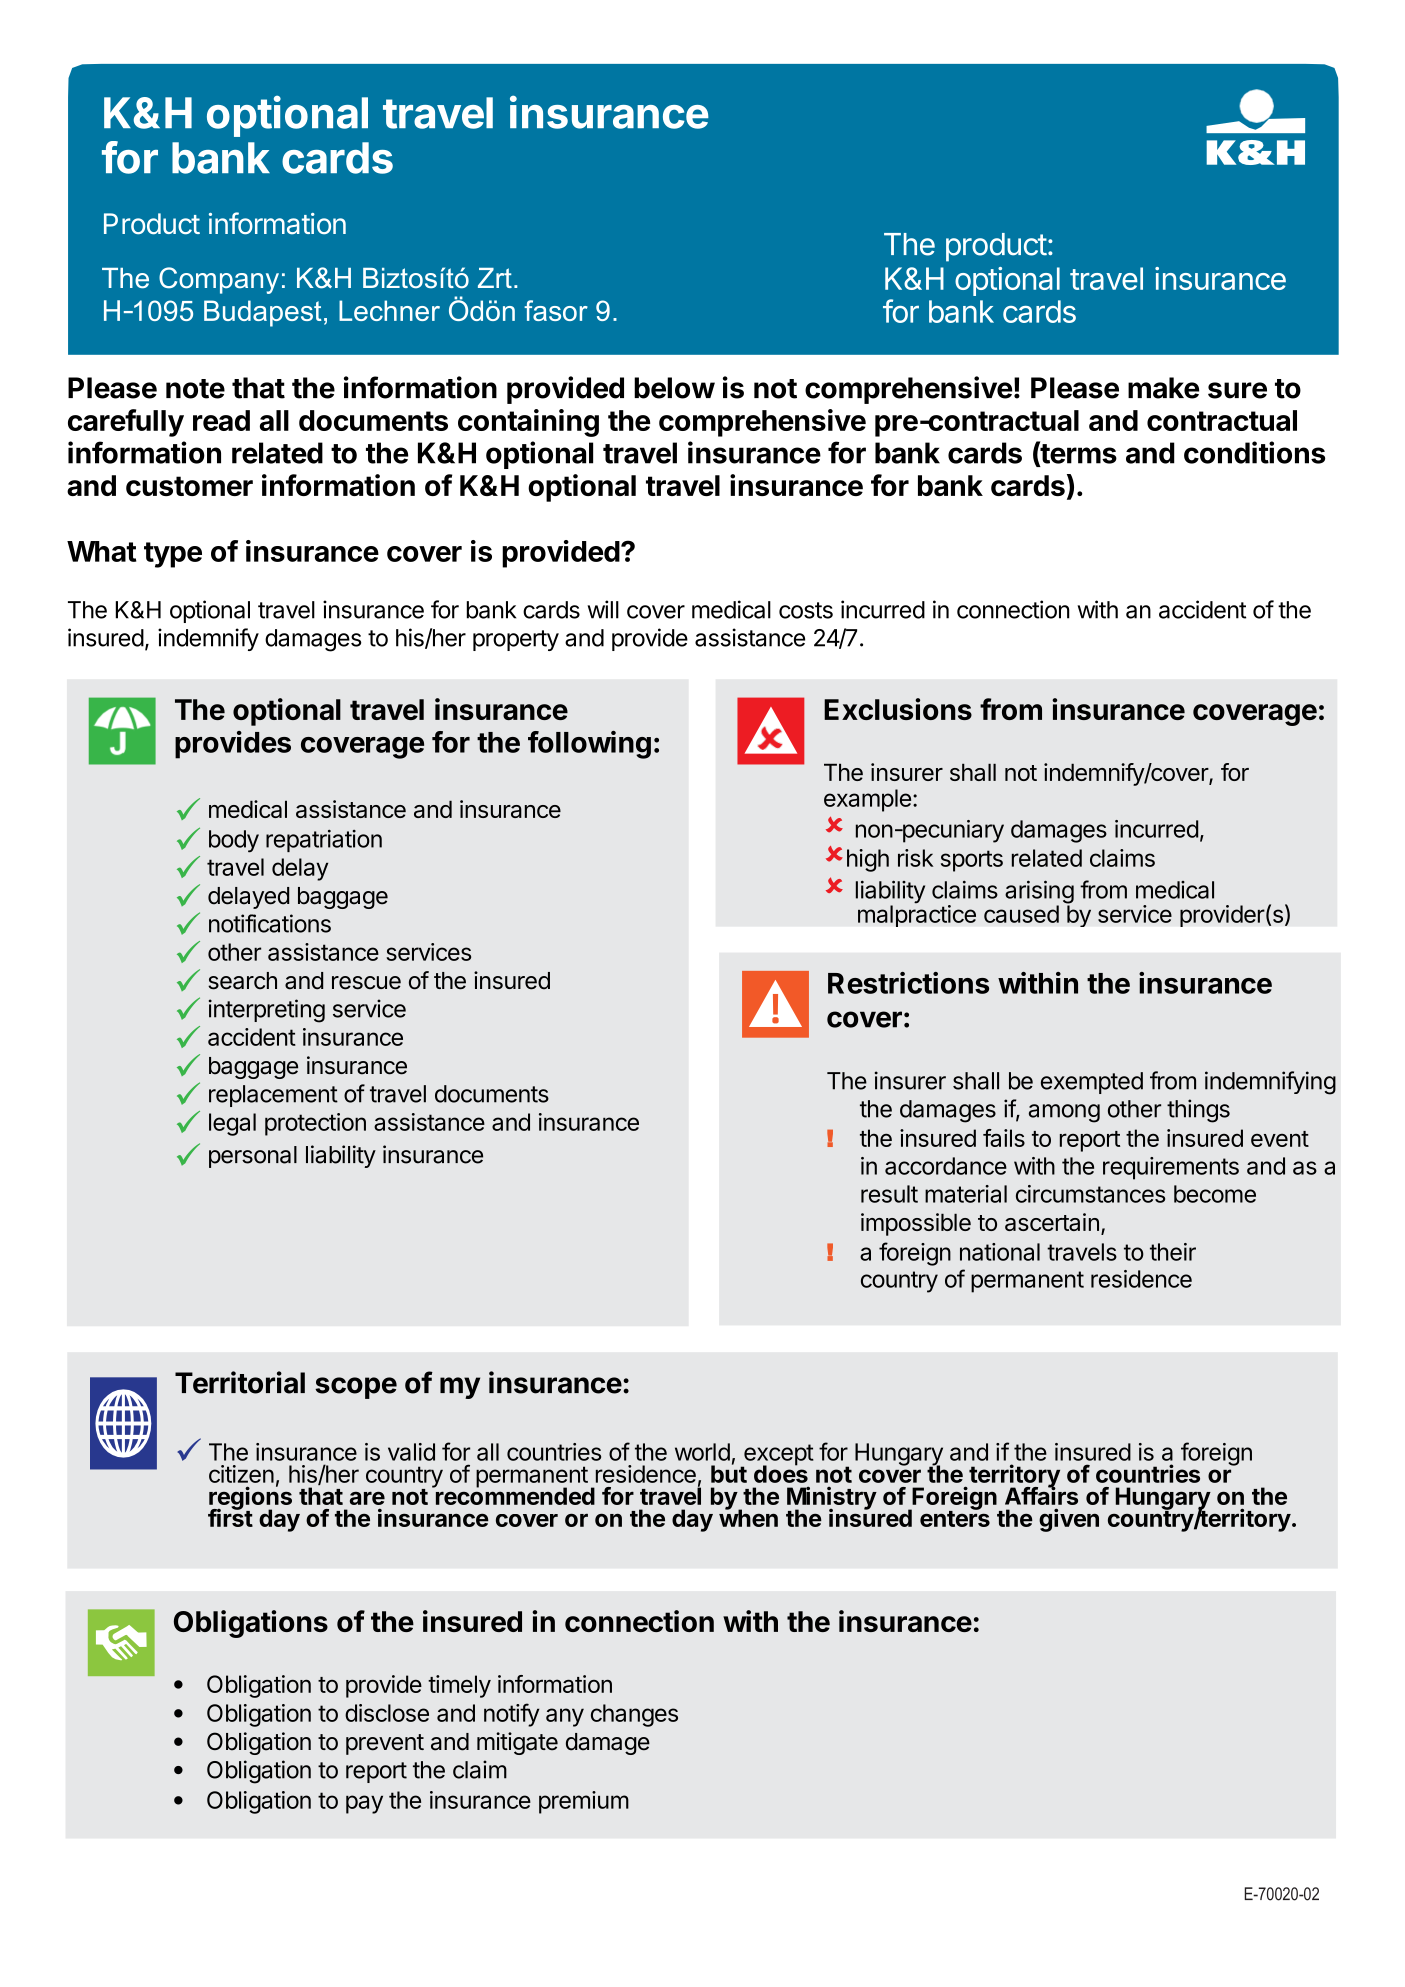 The height and width of the screenshot is (1987, 1405). What do you see at coordinates (674, 388) in the screenshot?
I see `below` at bounding box center [674, 388].
